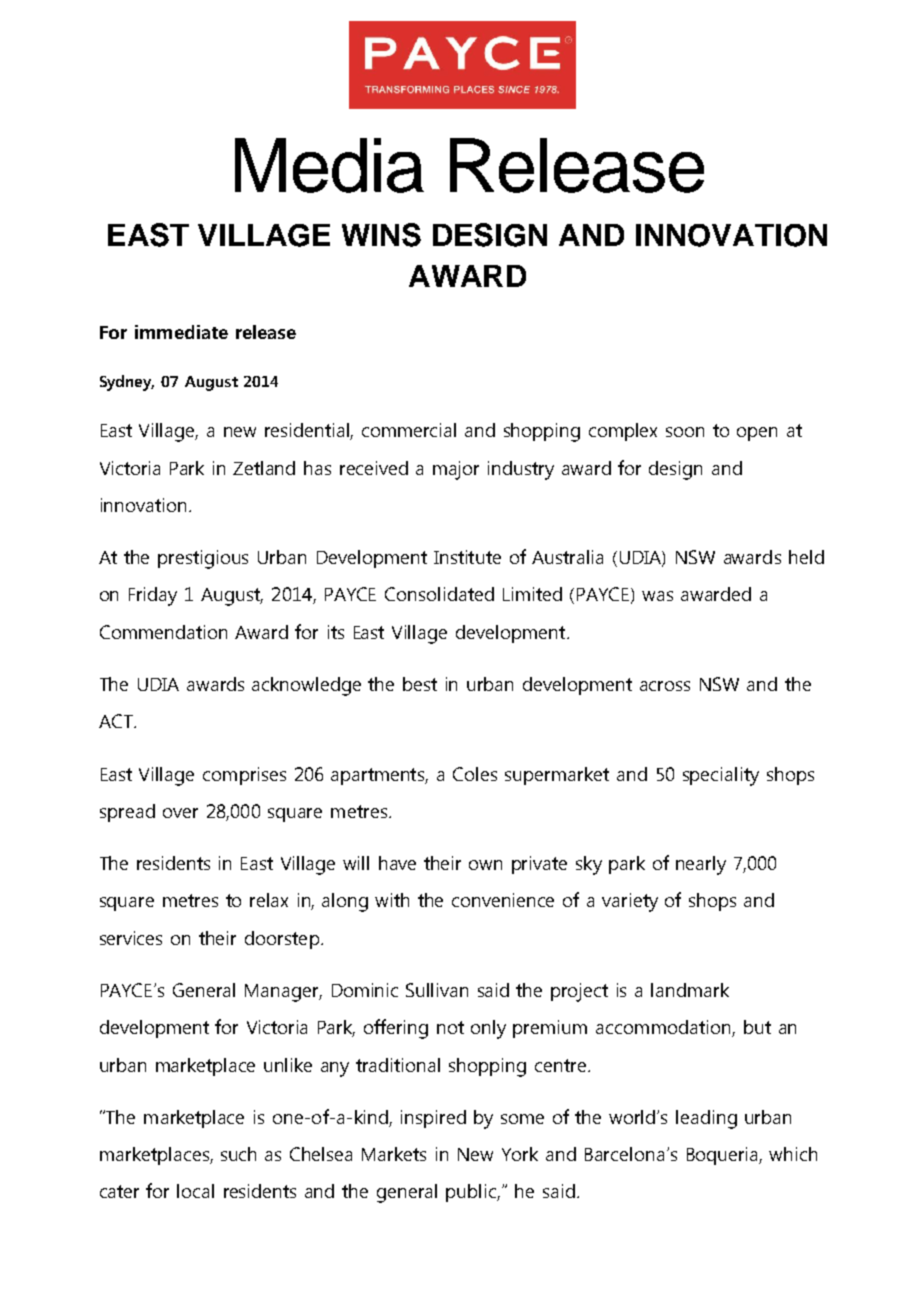 This screenshot has height=1308, width=924. Describe the element at coordinates (657, 596) in the screenshot. I see `was` at that location.
